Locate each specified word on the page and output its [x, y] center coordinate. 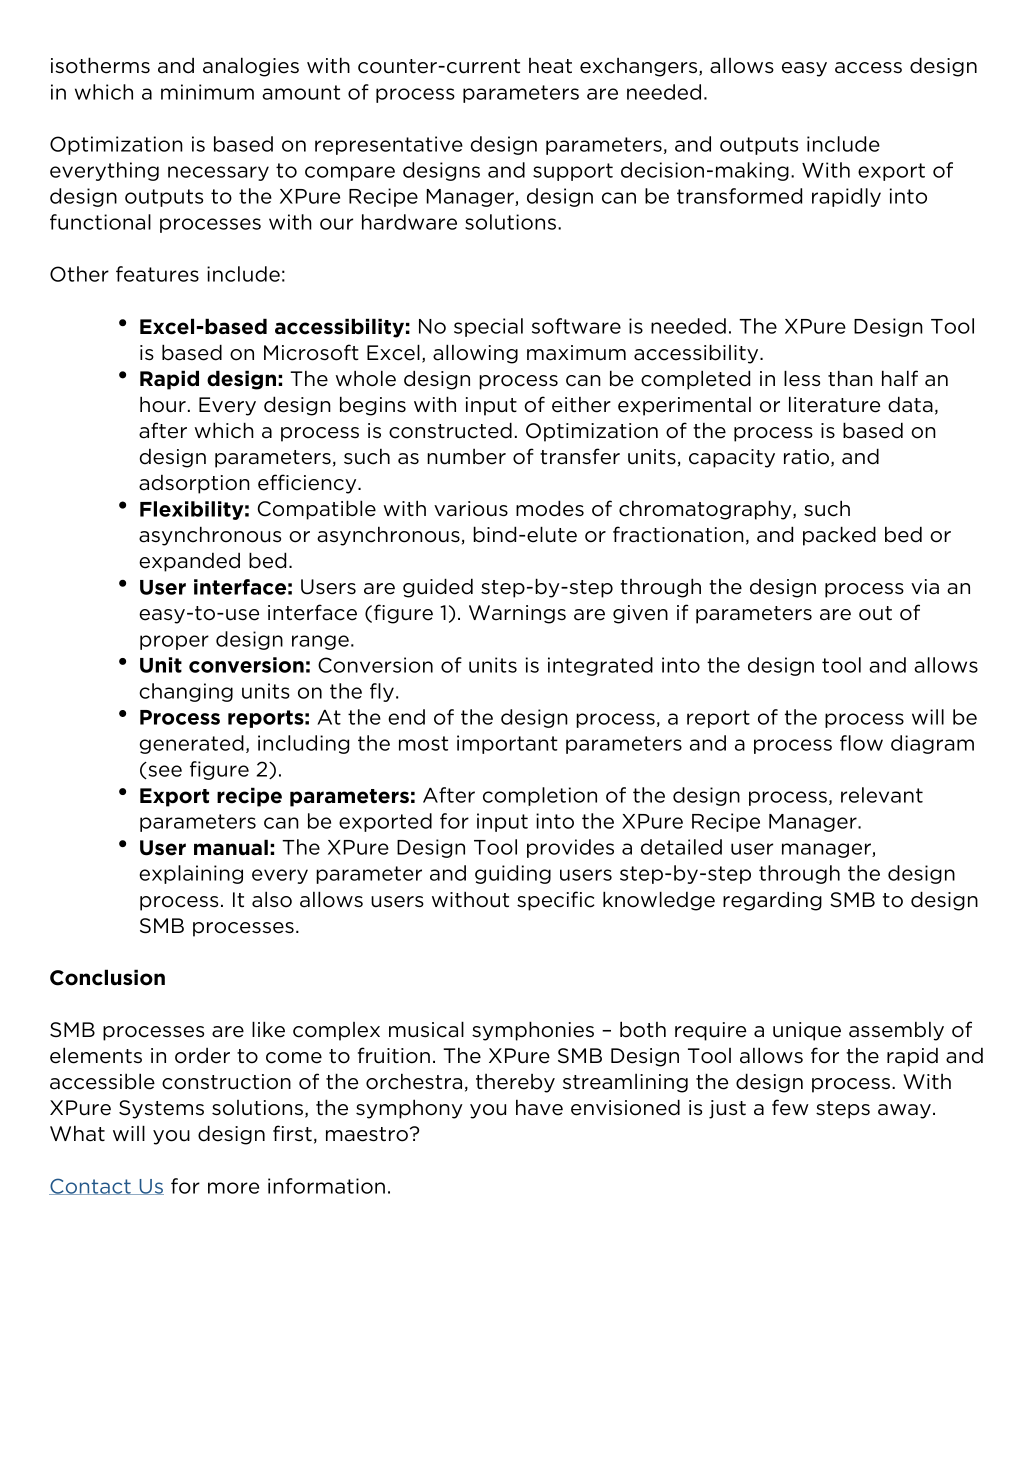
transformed [739, 196]
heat [550, 66]
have [539, 1107]
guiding [513, 874]
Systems [161, 1109]
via [925, 587]
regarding [772, 901]
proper [174, 642]
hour [163, 404]
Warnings [517, 614]
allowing [475, 354]
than [850, 378]
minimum [207, 92]
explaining [191, 874]
